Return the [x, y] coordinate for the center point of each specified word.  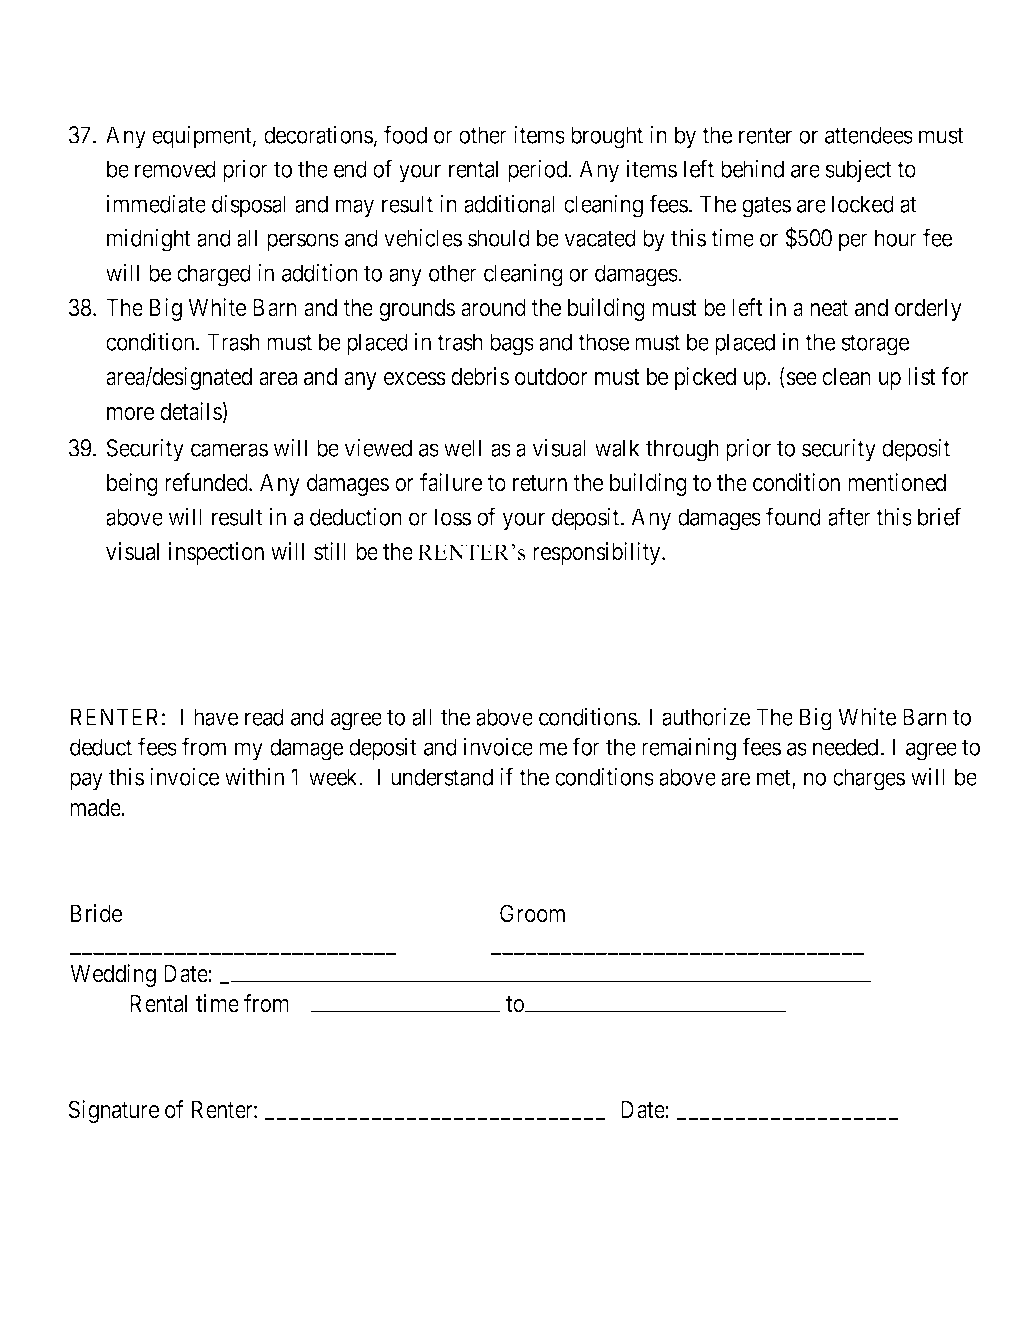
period [539, 171]
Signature [113, 1111]
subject [858, 171]
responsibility [598, 553]
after [849, 516]
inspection [216, 553]
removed [175, 169]
